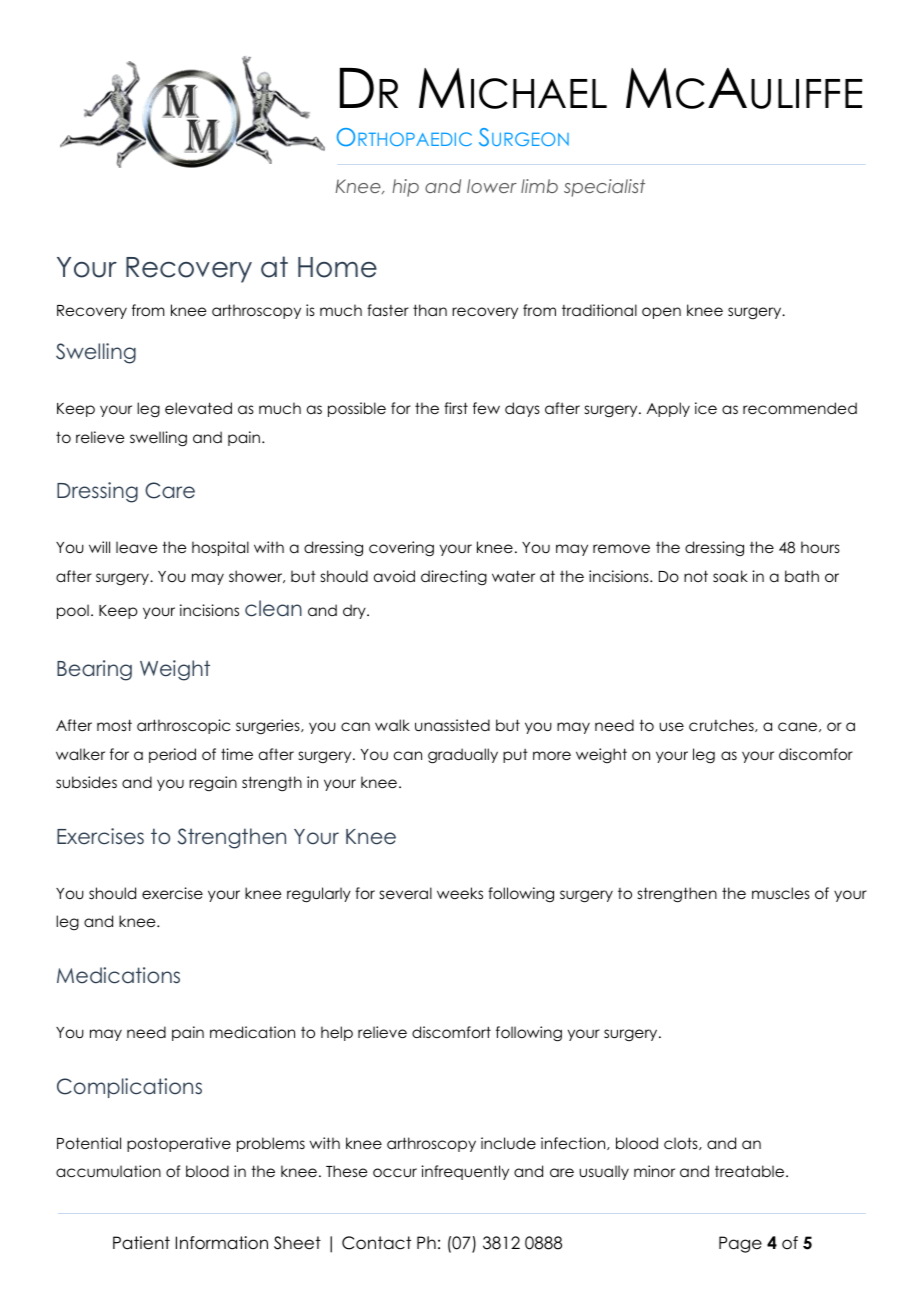 Image resolution: width=924 pixels, height=1308 pixels. I want to click on first, so click(456, 408).
